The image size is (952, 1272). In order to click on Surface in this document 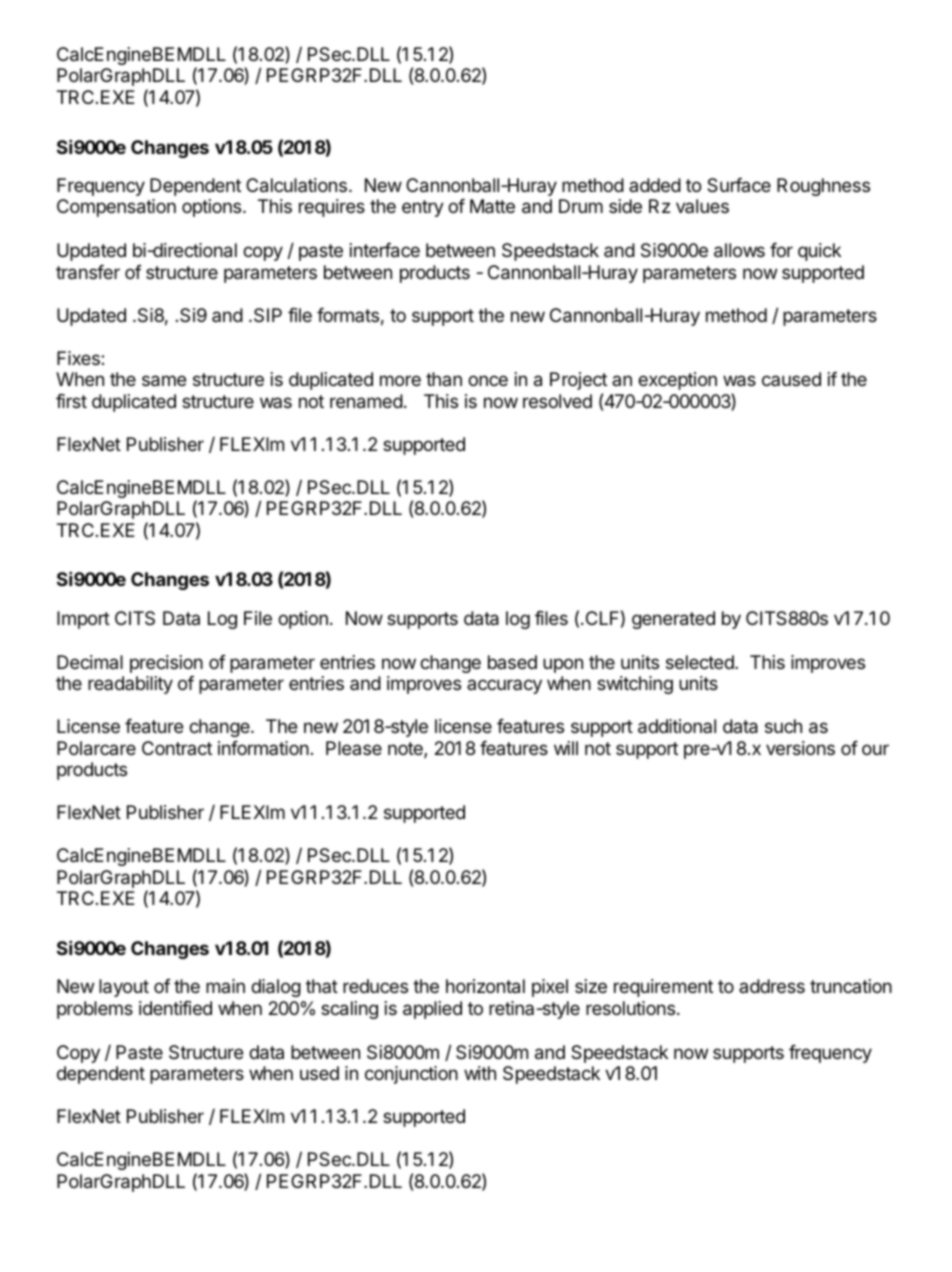, I will do `click(739, 185)`.
